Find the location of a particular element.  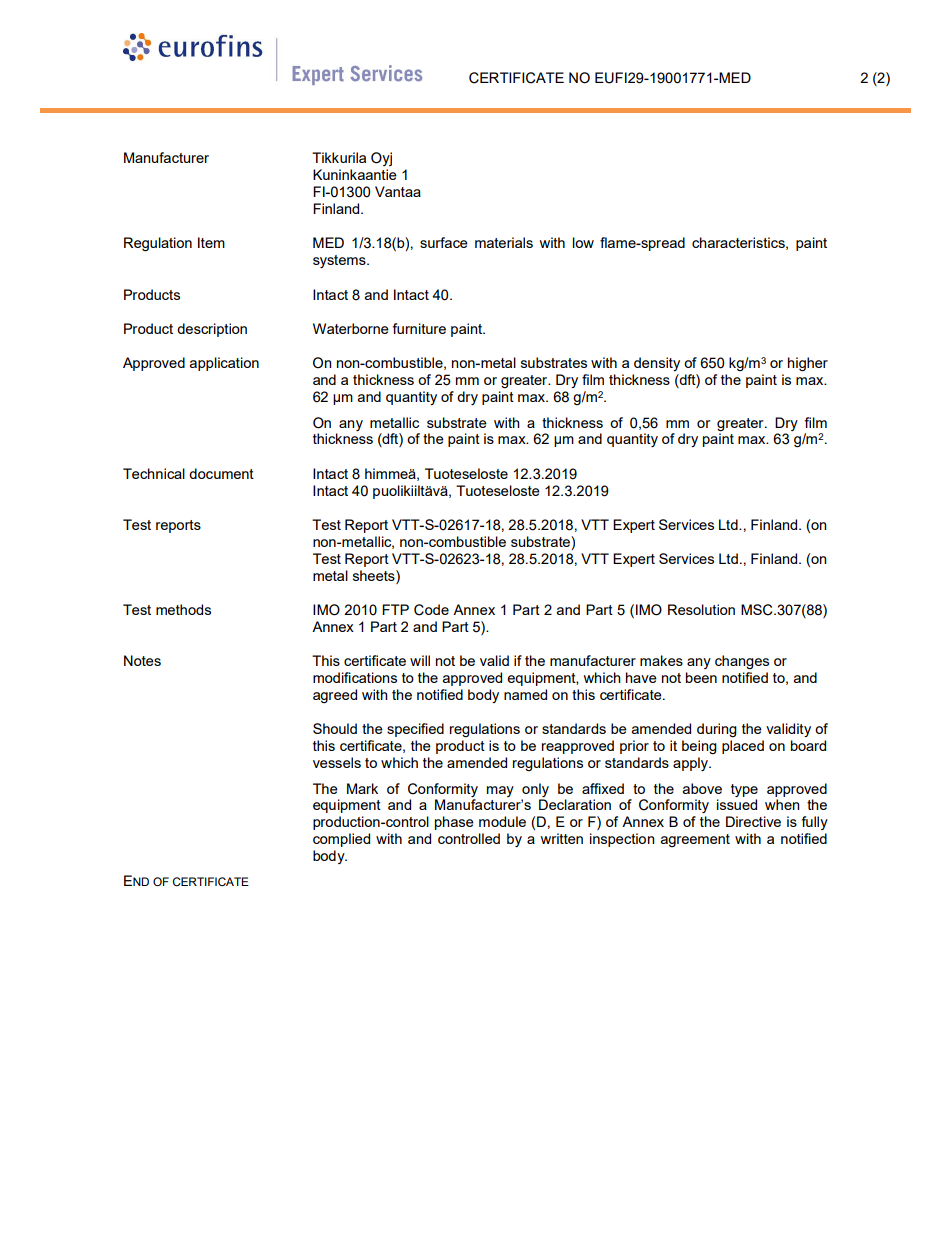

Item is located at coordinates (211, 242).
